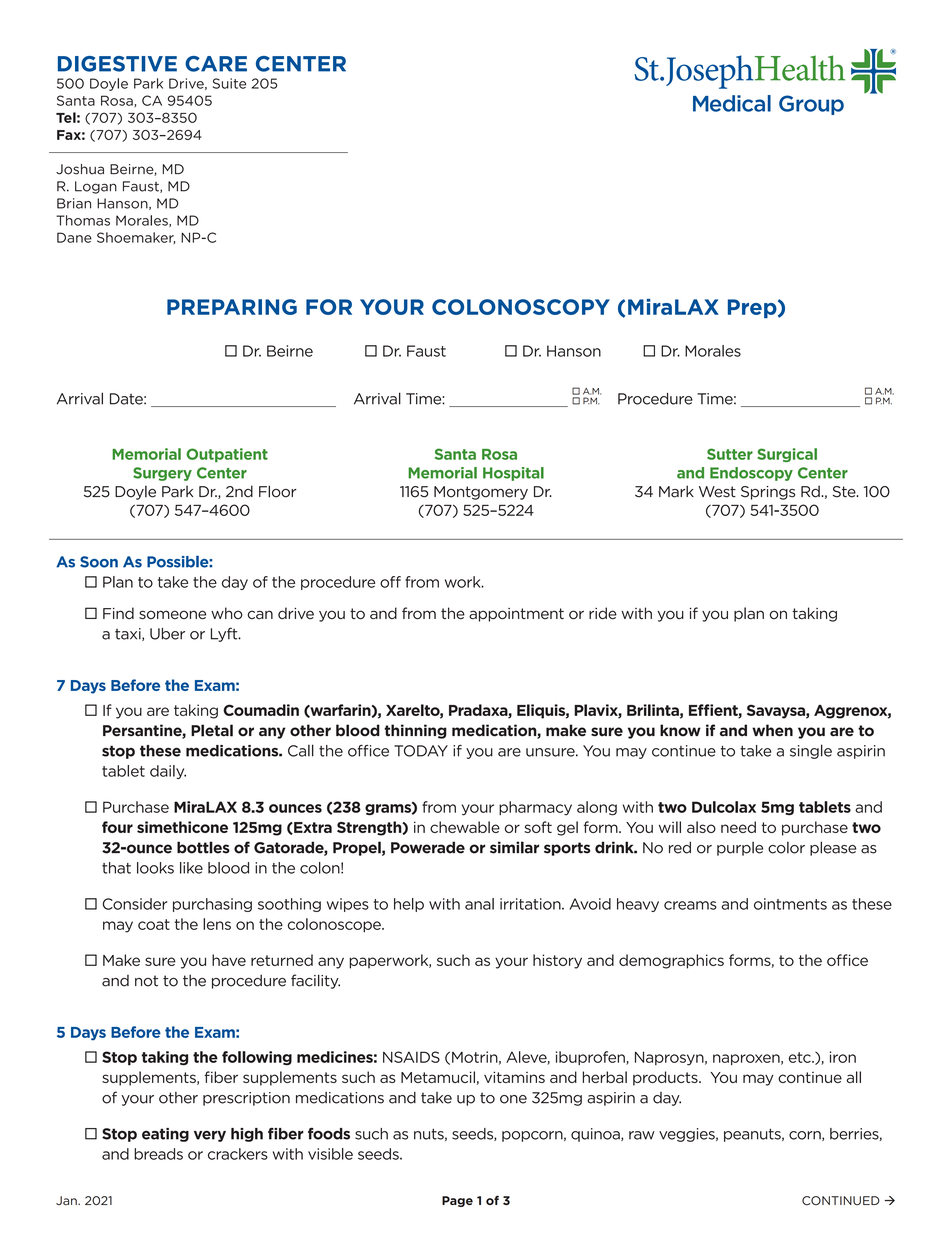 This image has width=952, height=1233. Describe the element at coordinates (117, 64) in the image. I see `DIGESTIVE` at that location.
